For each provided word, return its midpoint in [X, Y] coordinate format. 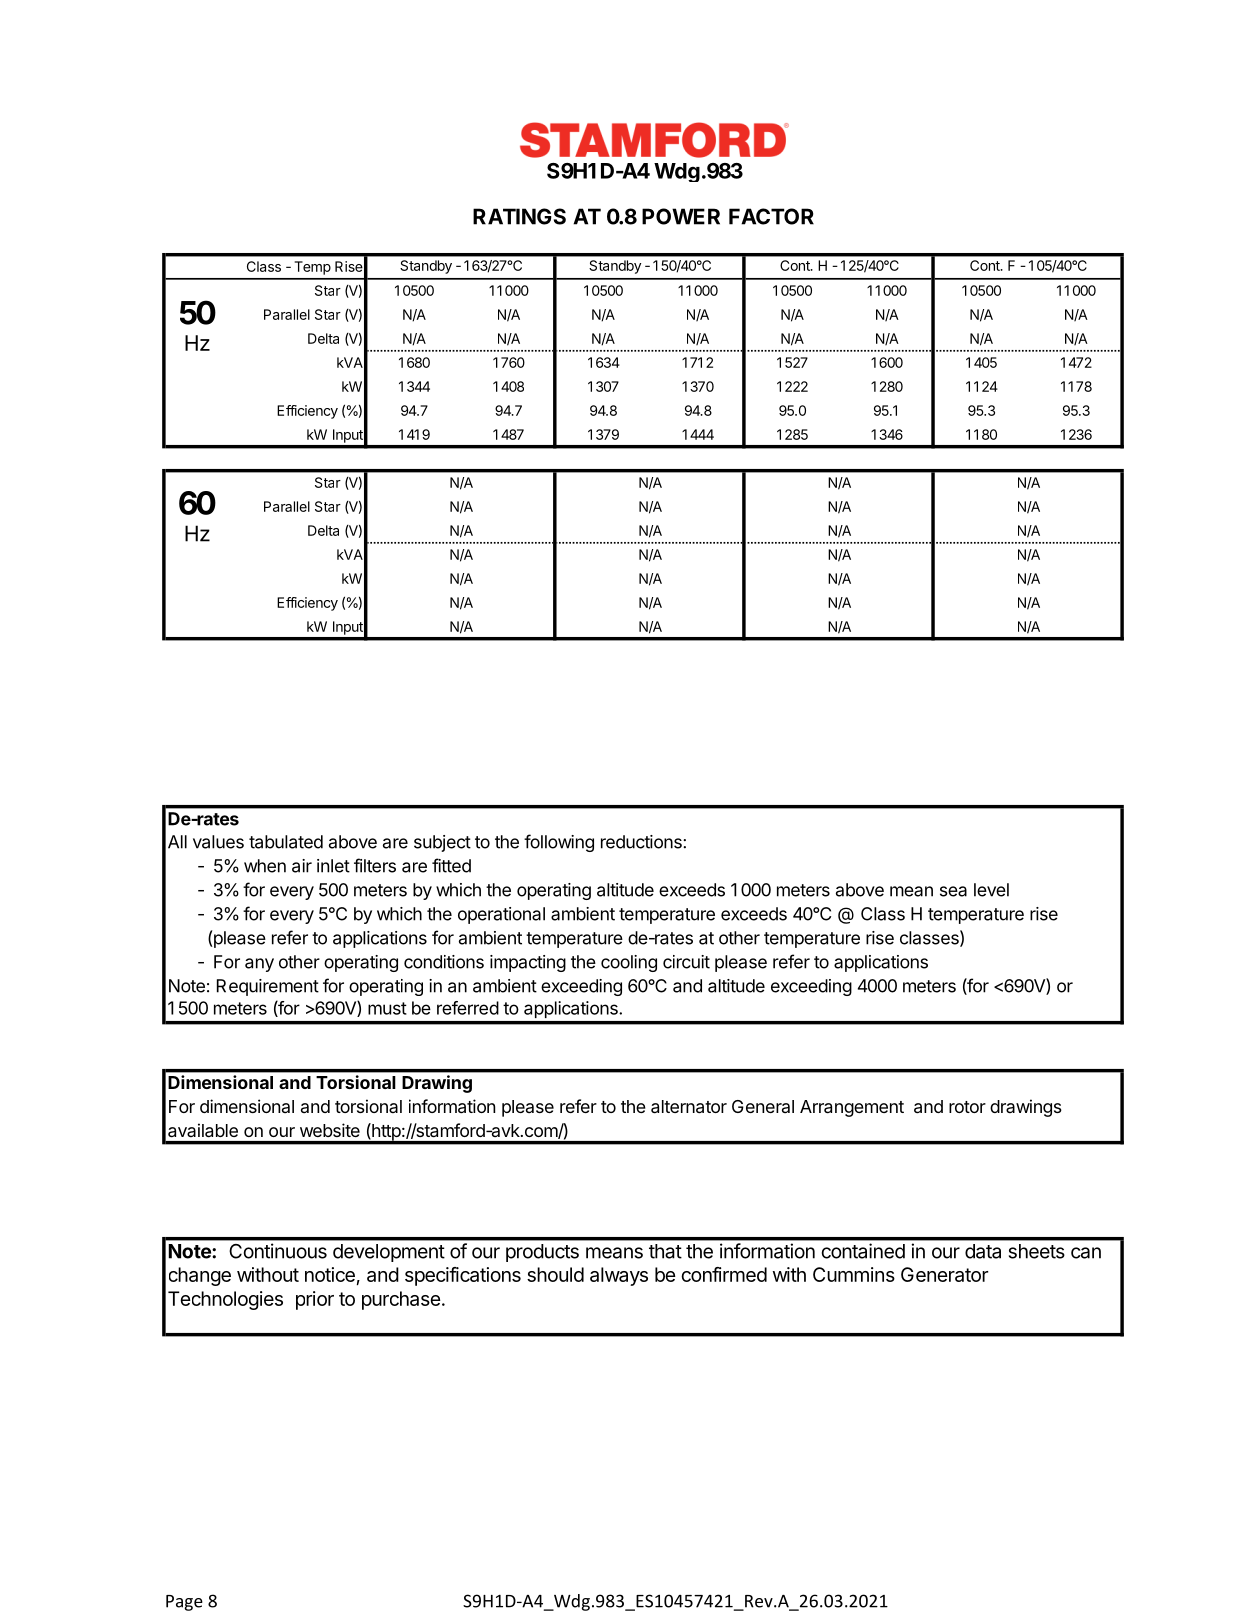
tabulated [286, 842]
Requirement [268, 987]
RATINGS [519, 216]
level [991, 890]
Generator [944, 1274]
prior [315, 1300]
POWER [681, 216]
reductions [642, 842]
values [218, 842]
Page [184, 1603]
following [559, 843]
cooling [629, 963]
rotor [967, 1107]
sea [953, 891]
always [619, 1276]
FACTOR [771, 216]
